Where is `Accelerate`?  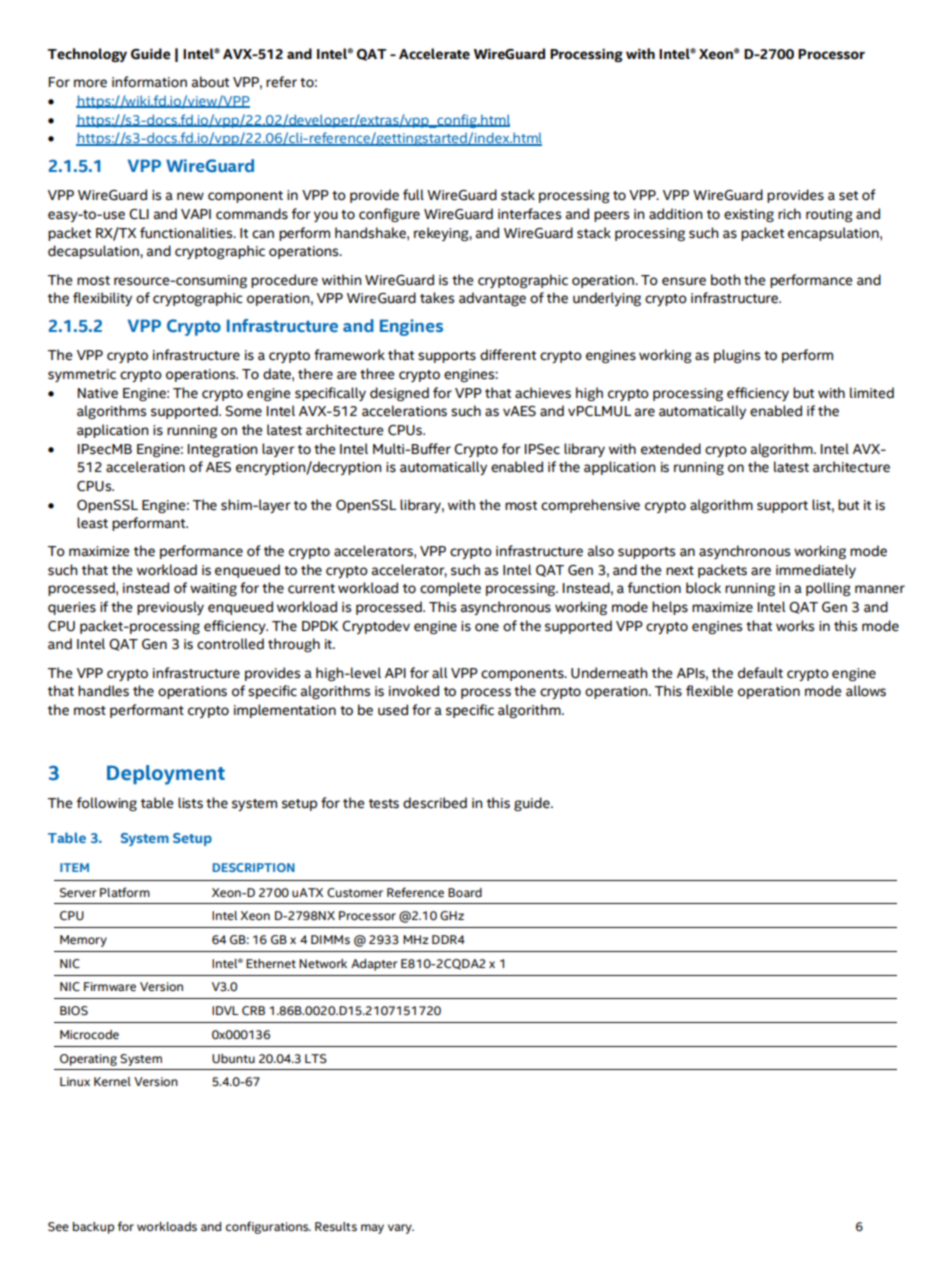 Accelerate is located at coordinates (434, 54).
